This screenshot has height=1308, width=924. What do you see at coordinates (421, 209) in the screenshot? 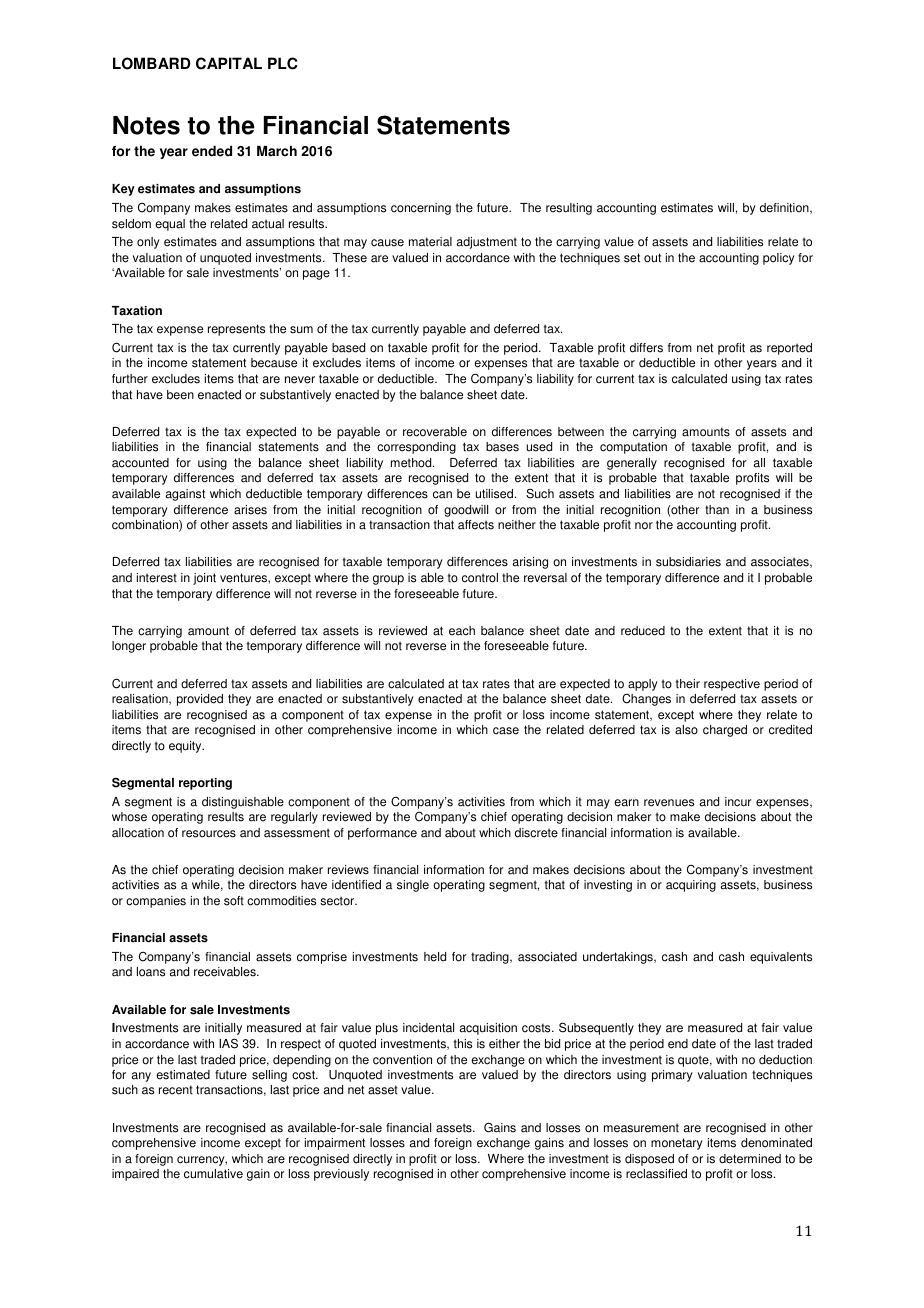
I see `concerning` at bounding box center [421, 209].
